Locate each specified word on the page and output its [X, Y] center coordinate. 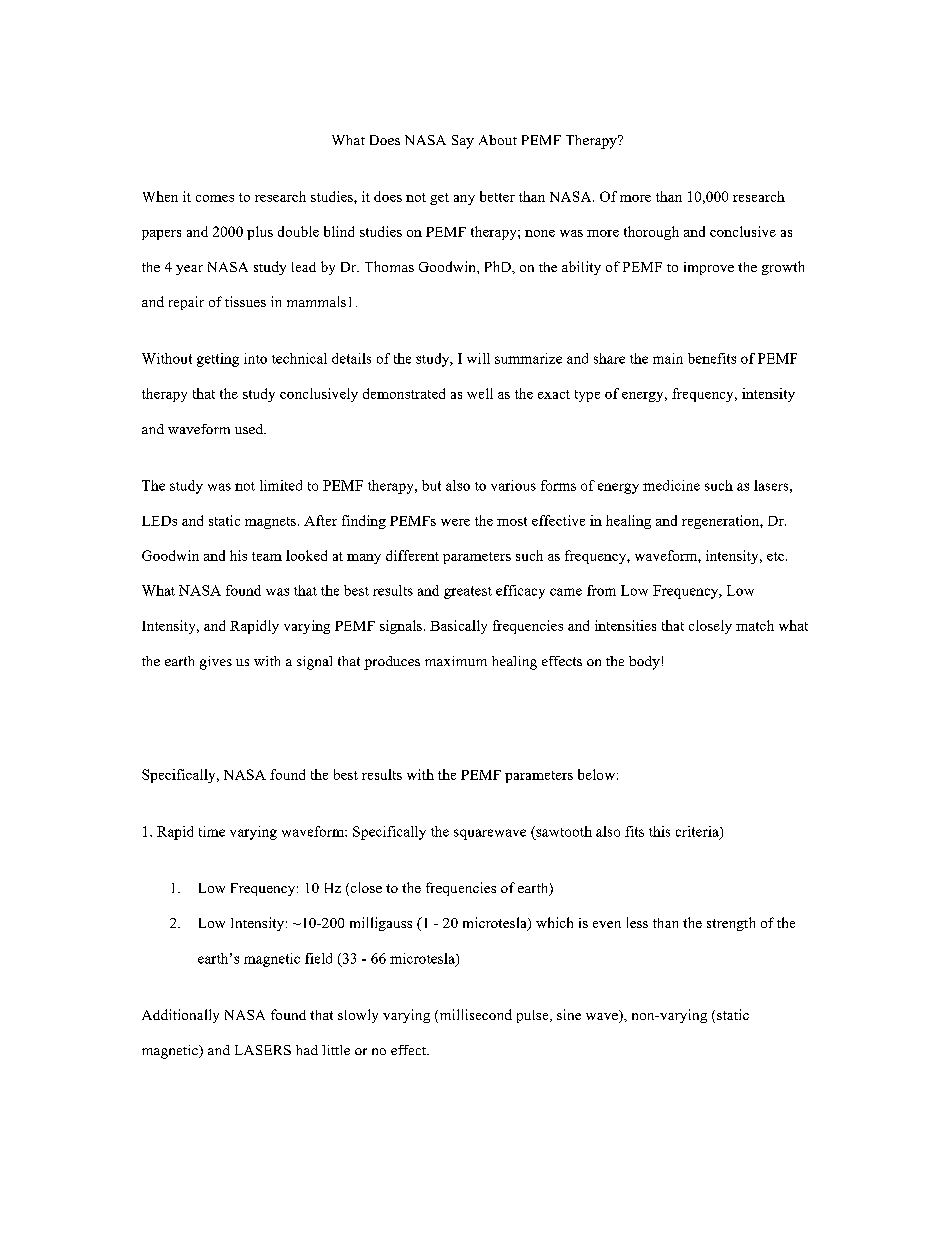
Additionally [180, 1016]
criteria [698, 832]
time [212, 831]
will [478, 358]
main [668, 358]
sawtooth [563, 831]
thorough [651, 233]
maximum [456, 661]
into [255, 358]
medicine [671, 485]
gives [216, 663]
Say [463, 142]
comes [215, 198]
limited [281, 485]
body [644, 663]
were [455, 522]
